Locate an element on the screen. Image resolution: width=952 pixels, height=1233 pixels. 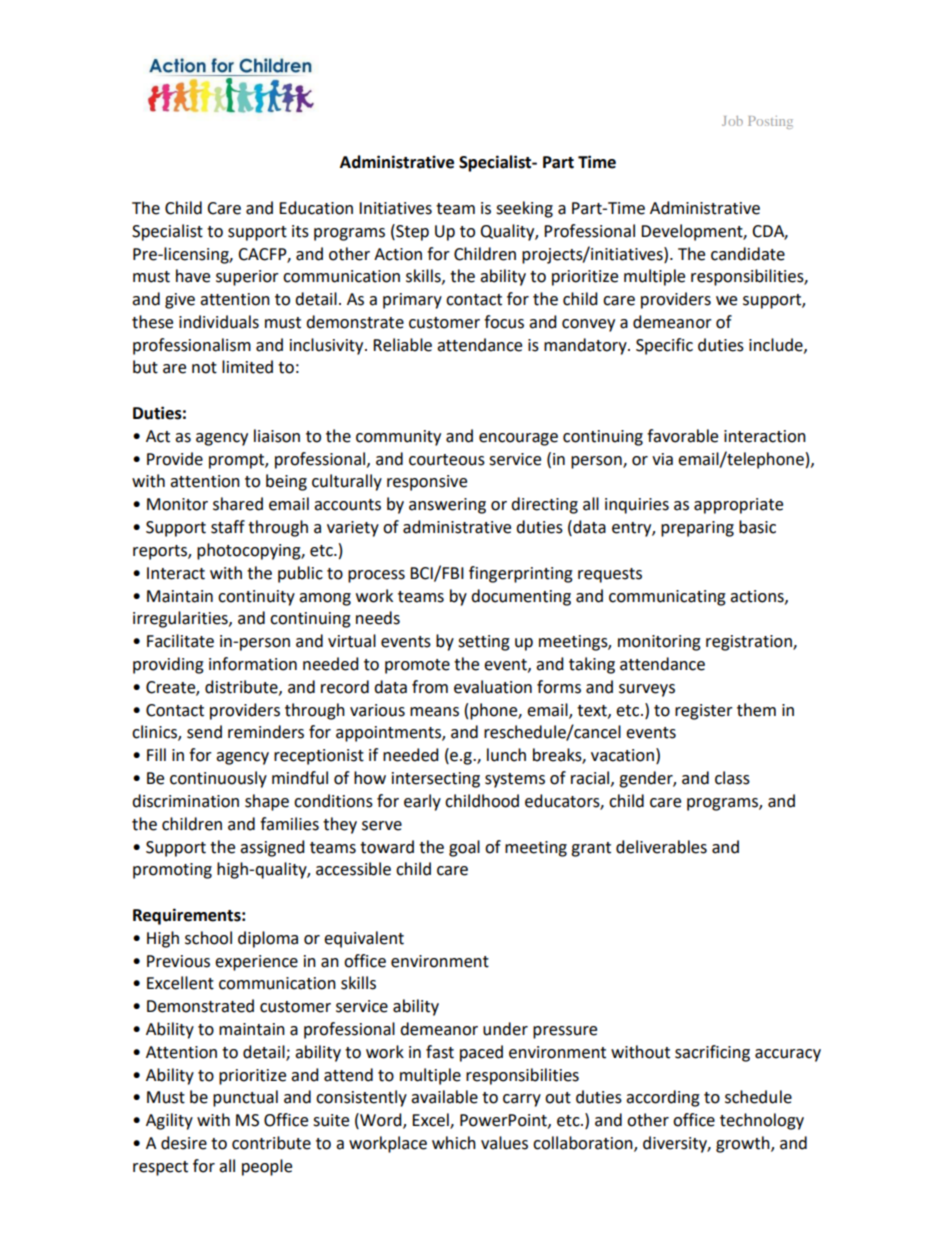
contribute is located at coordinates (271, 1143).
